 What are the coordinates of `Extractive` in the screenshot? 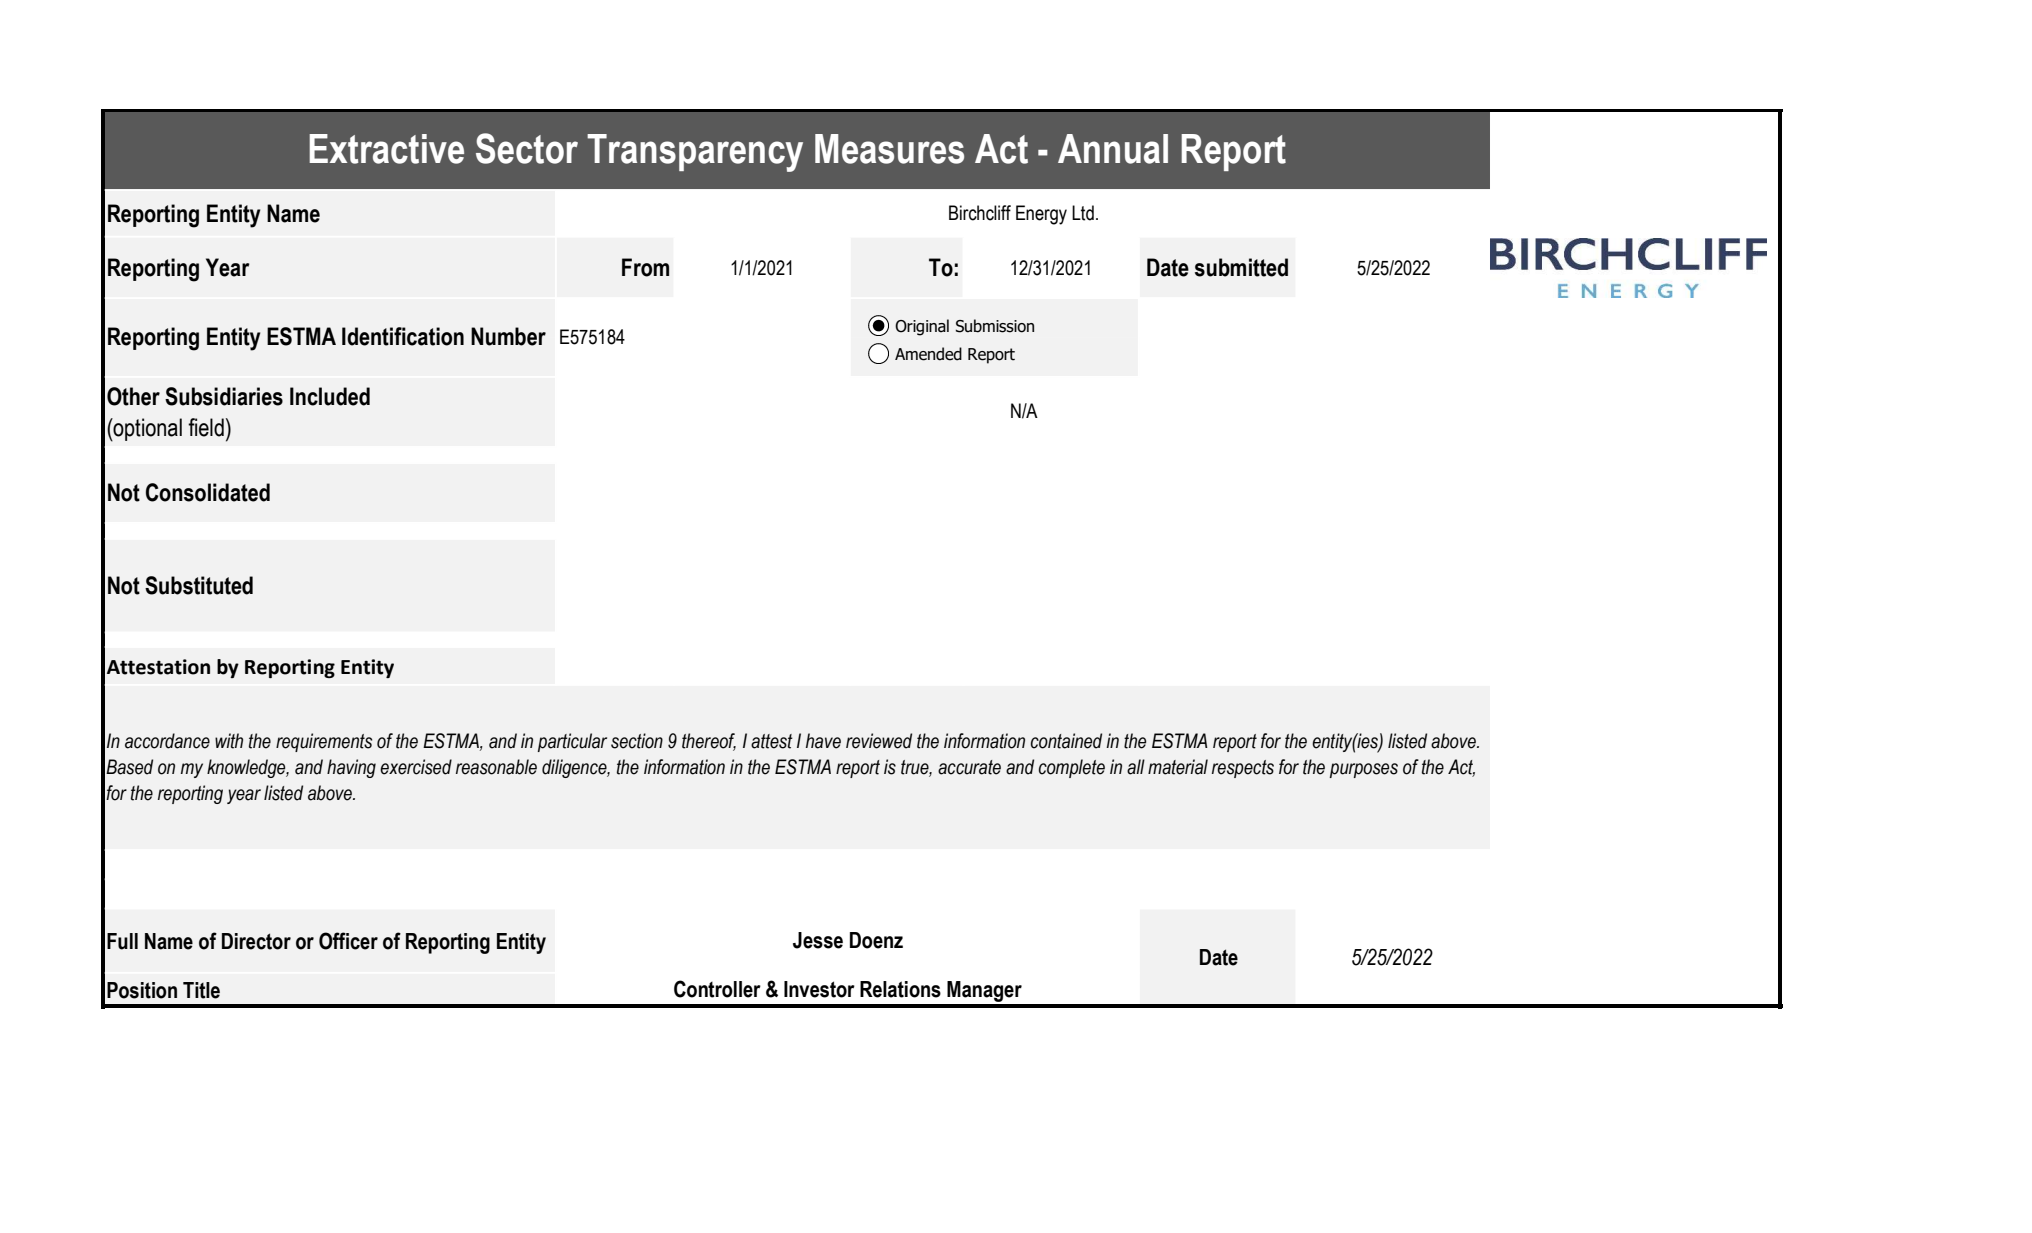 It's located at (386, 149).
